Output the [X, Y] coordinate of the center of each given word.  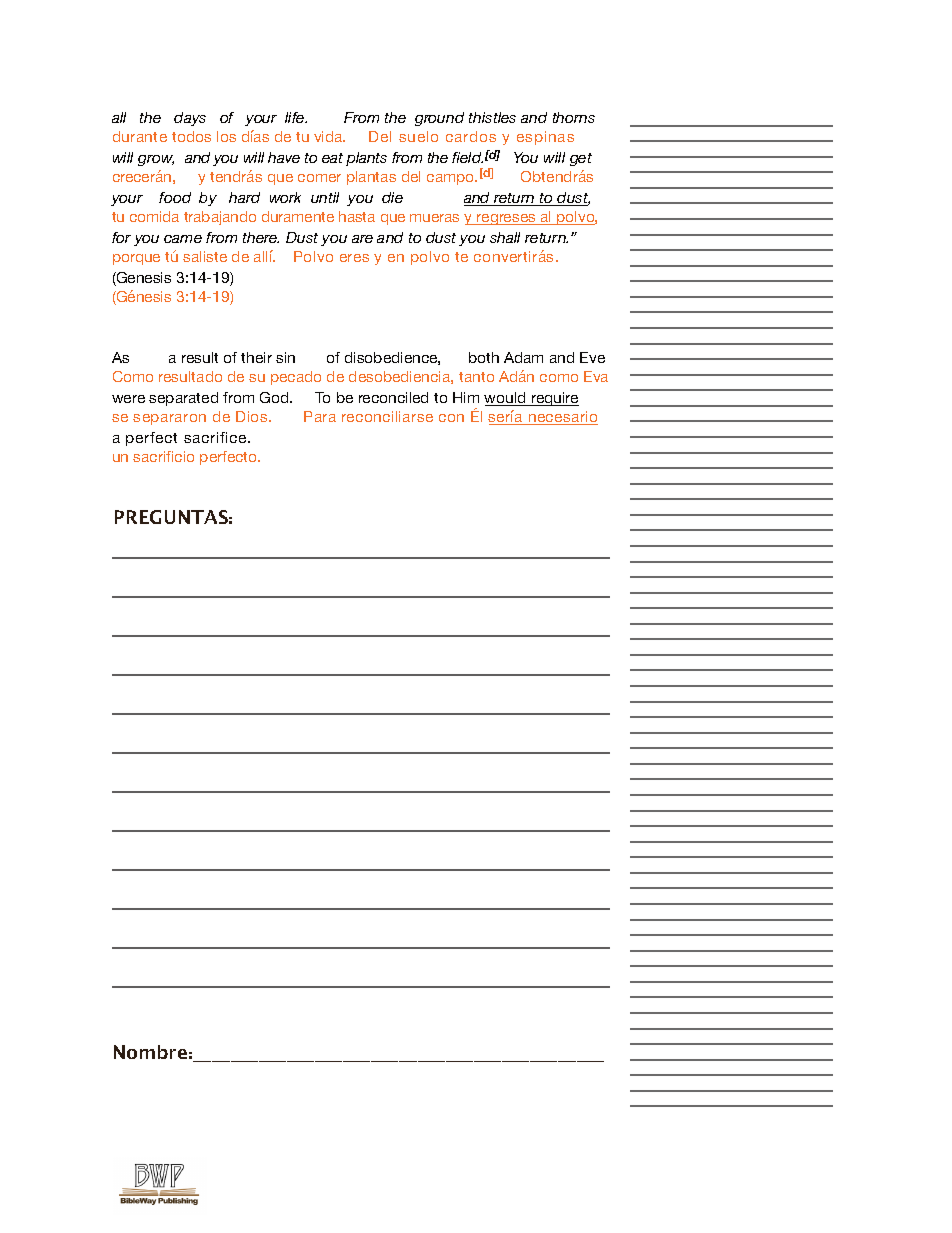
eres [354, 258]
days [190, 119]
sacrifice [216, 437]
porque [136, 259]
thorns [574, 117]
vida [329, 136]
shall [505, 237]
